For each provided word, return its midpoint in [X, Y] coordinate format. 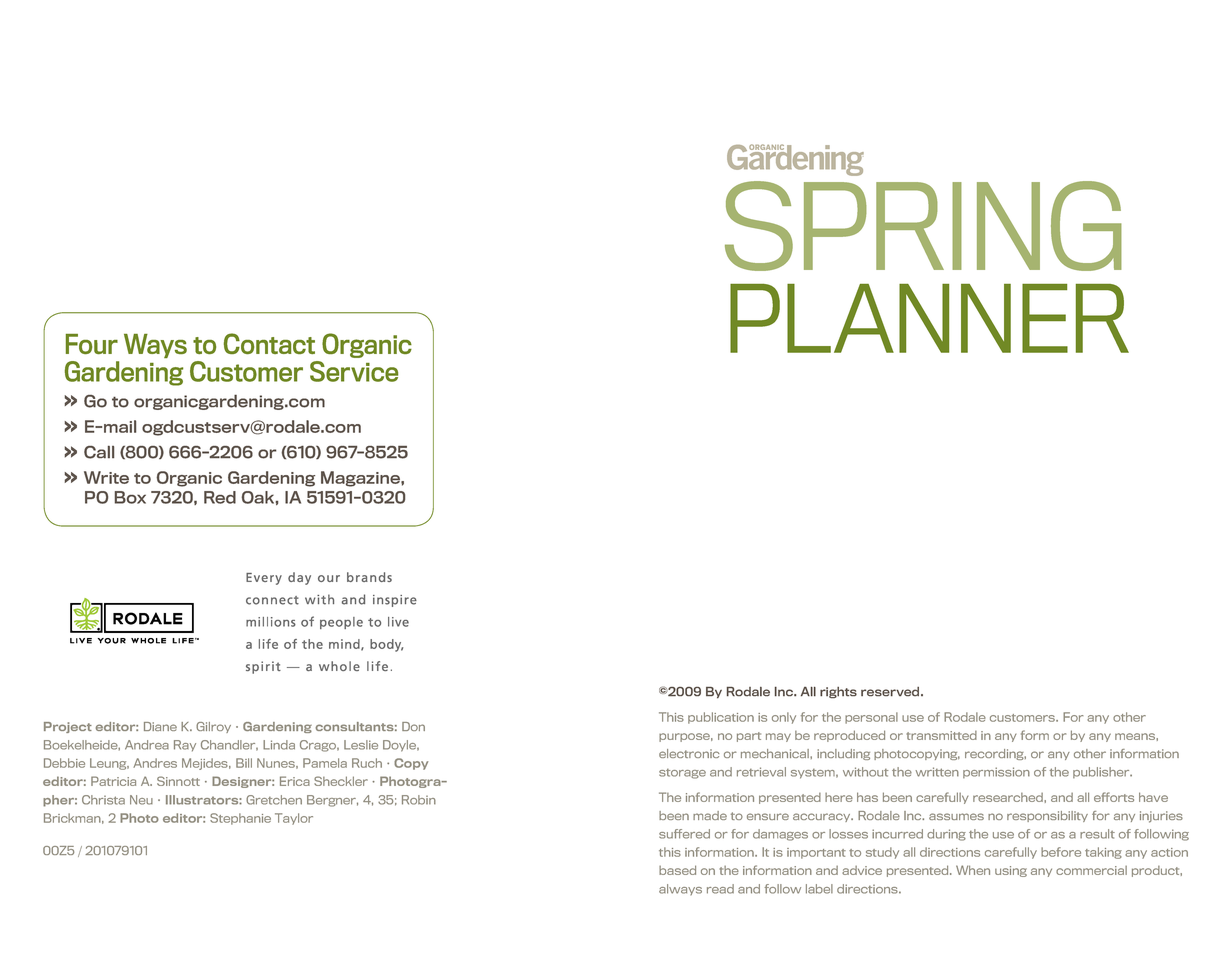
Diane [160, 726]
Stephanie [240, 819]
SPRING [923, 226]
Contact [269, 343]
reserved [891, 692]
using [1011, 871]
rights [838, 693]
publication [721, 718]
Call [99, 452]
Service [354, 371]
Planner [929, 318]
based [677, 870]
